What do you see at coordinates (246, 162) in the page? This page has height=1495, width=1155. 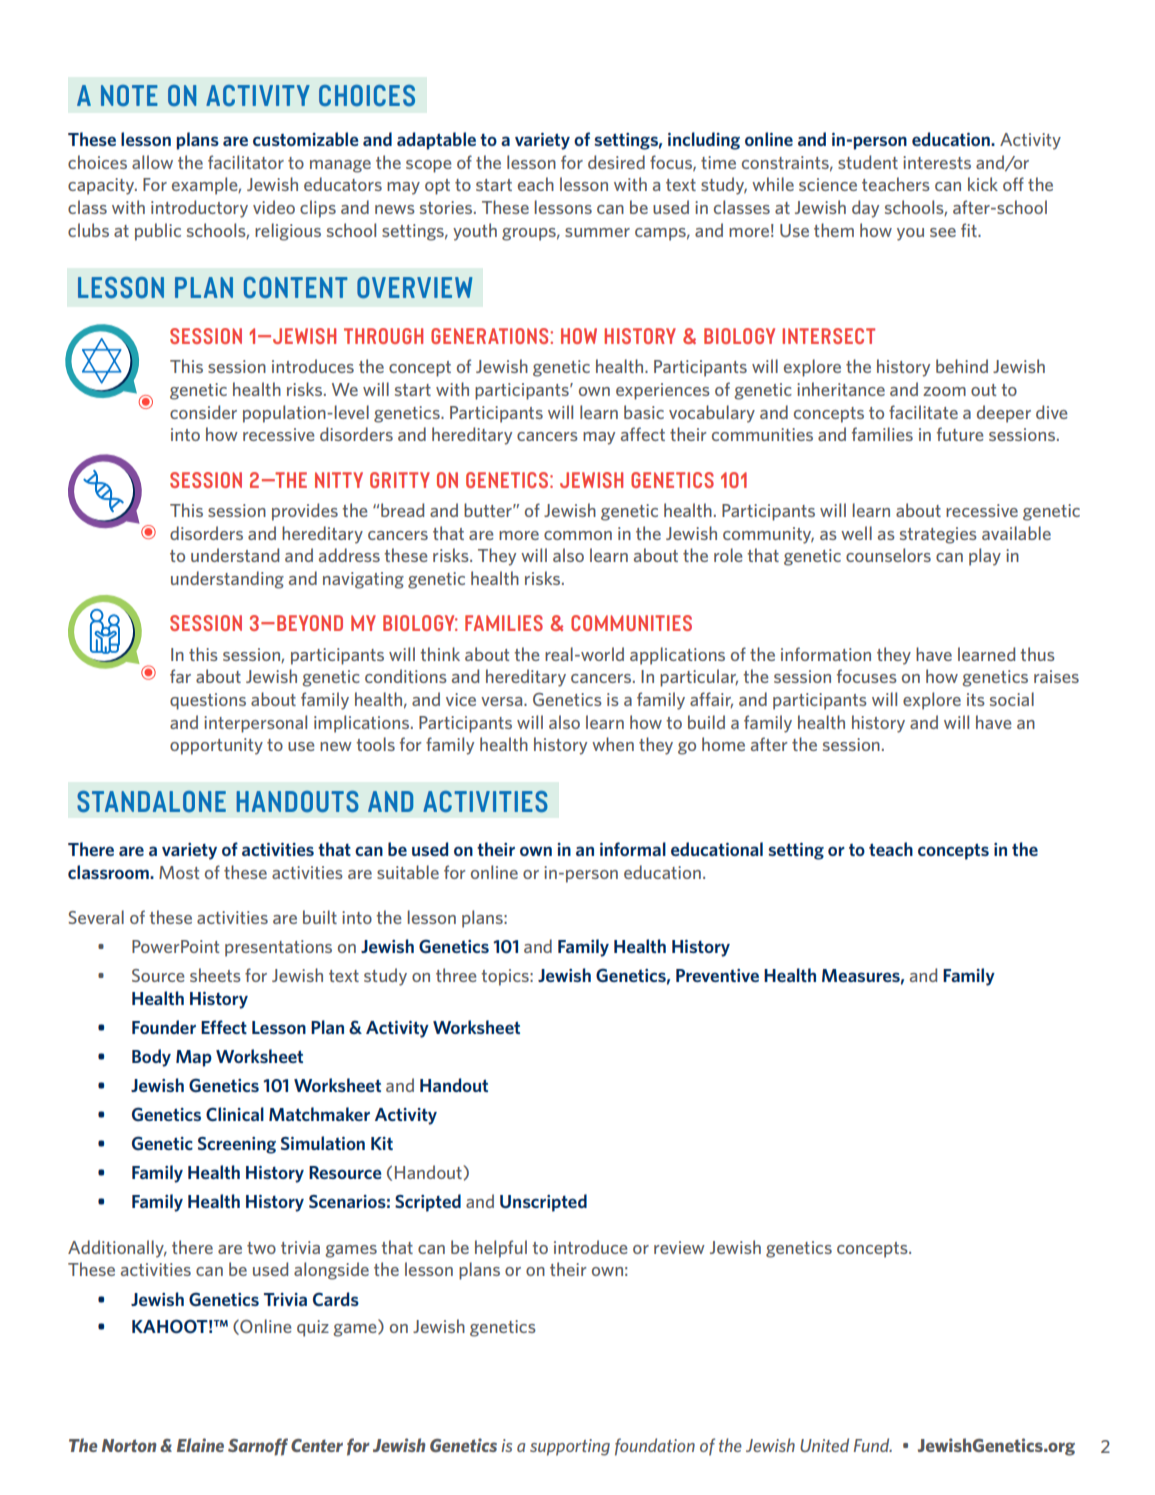 I see `facilitator` at bounding box center [246, 162].
